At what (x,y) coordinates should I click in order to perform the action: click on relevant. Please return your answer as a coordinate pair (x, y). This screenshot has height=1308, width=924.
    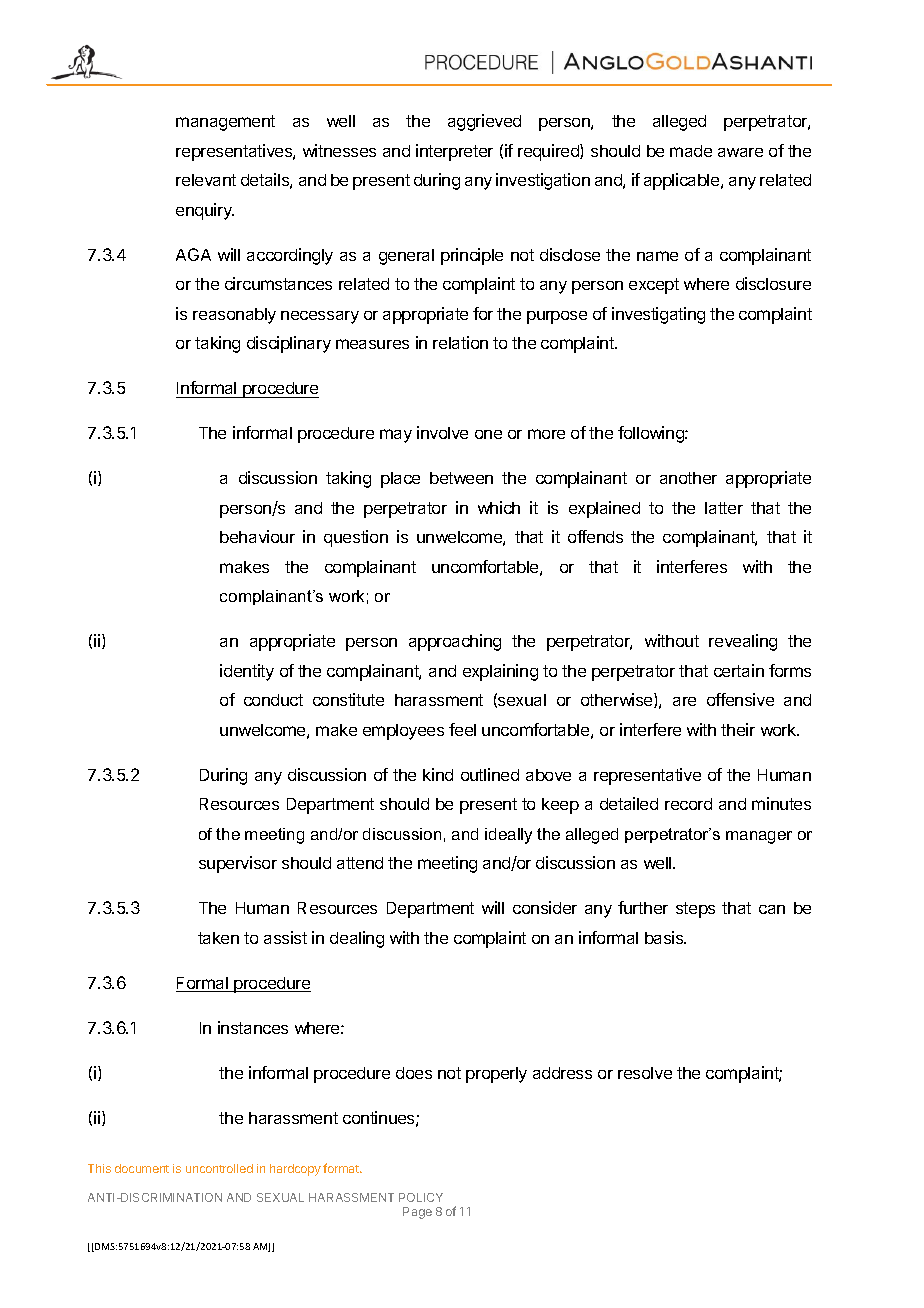
    Looking at the image, I should click on (206, 180).
